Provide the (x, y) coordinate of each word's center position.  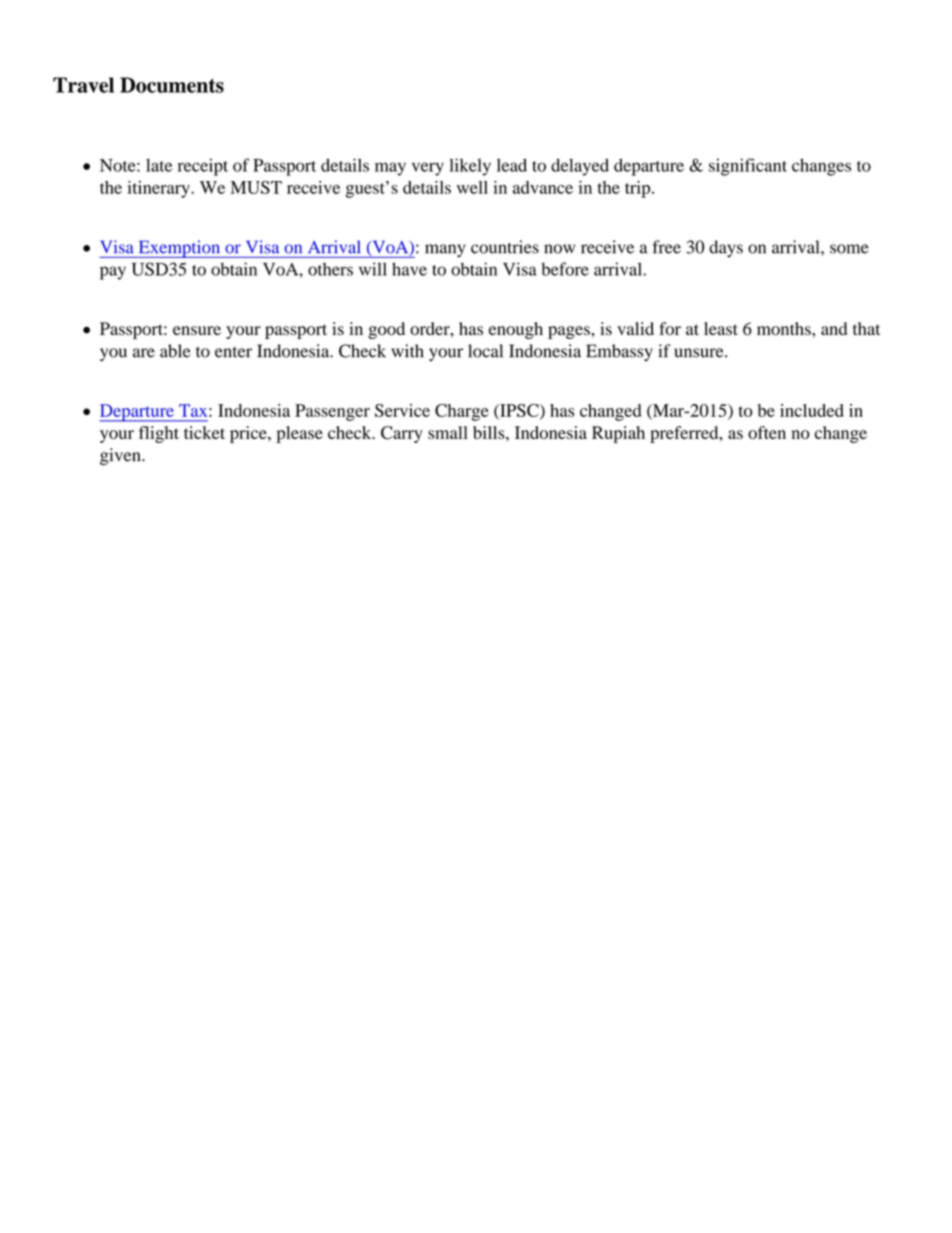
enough (516, 330)
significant (748, 167)
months (785, 329)
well (472, 187)
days (726, 249)
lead (512, 165)
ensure (197, 330)
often (767, 432)
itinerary (159, 189)
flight (159, 434)
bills (490, 432)
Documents (172, 85)
